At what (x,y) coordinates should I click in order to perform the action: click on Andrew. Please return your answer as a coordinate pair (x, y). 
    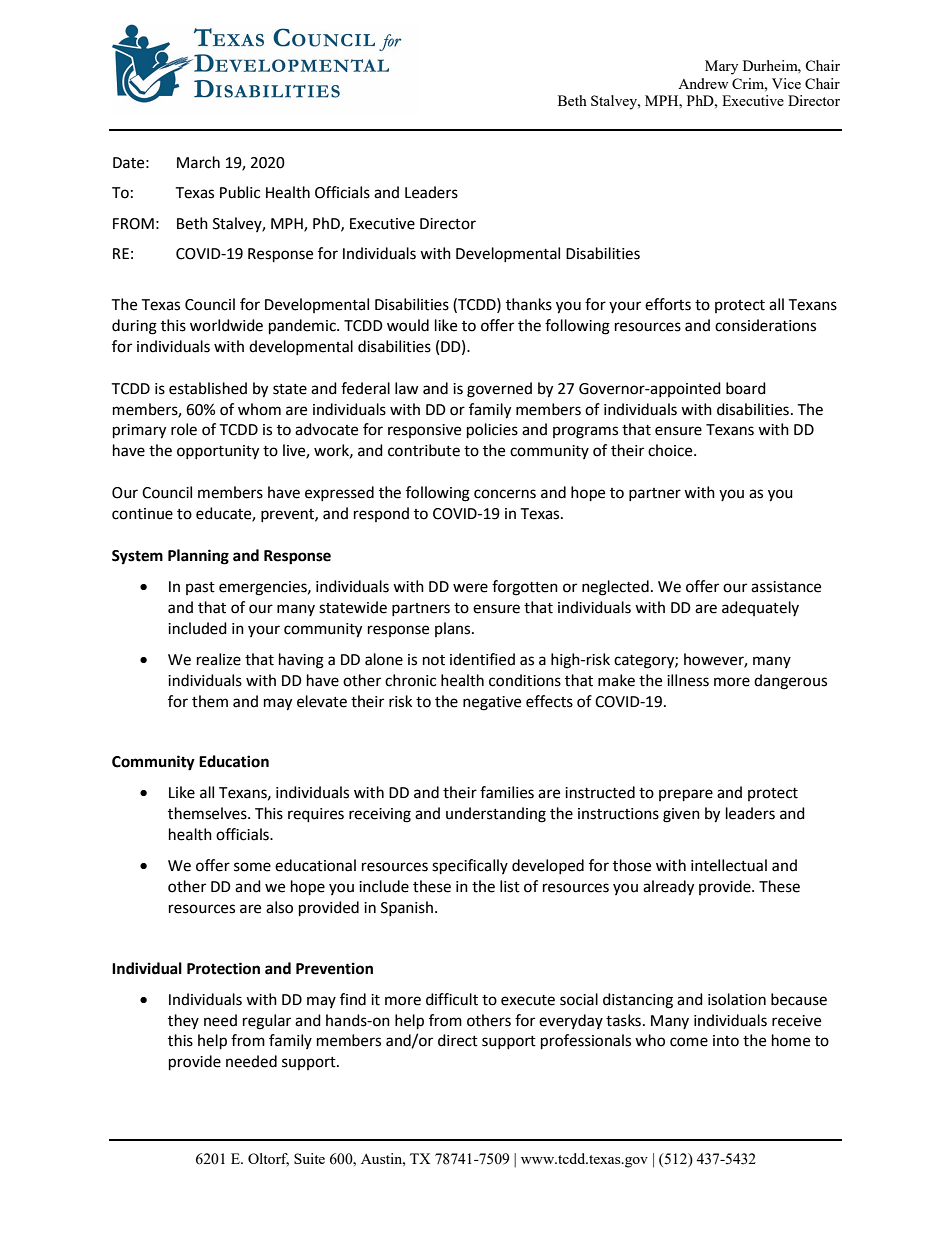
    Looking at the image, I should click on (703, 83).
